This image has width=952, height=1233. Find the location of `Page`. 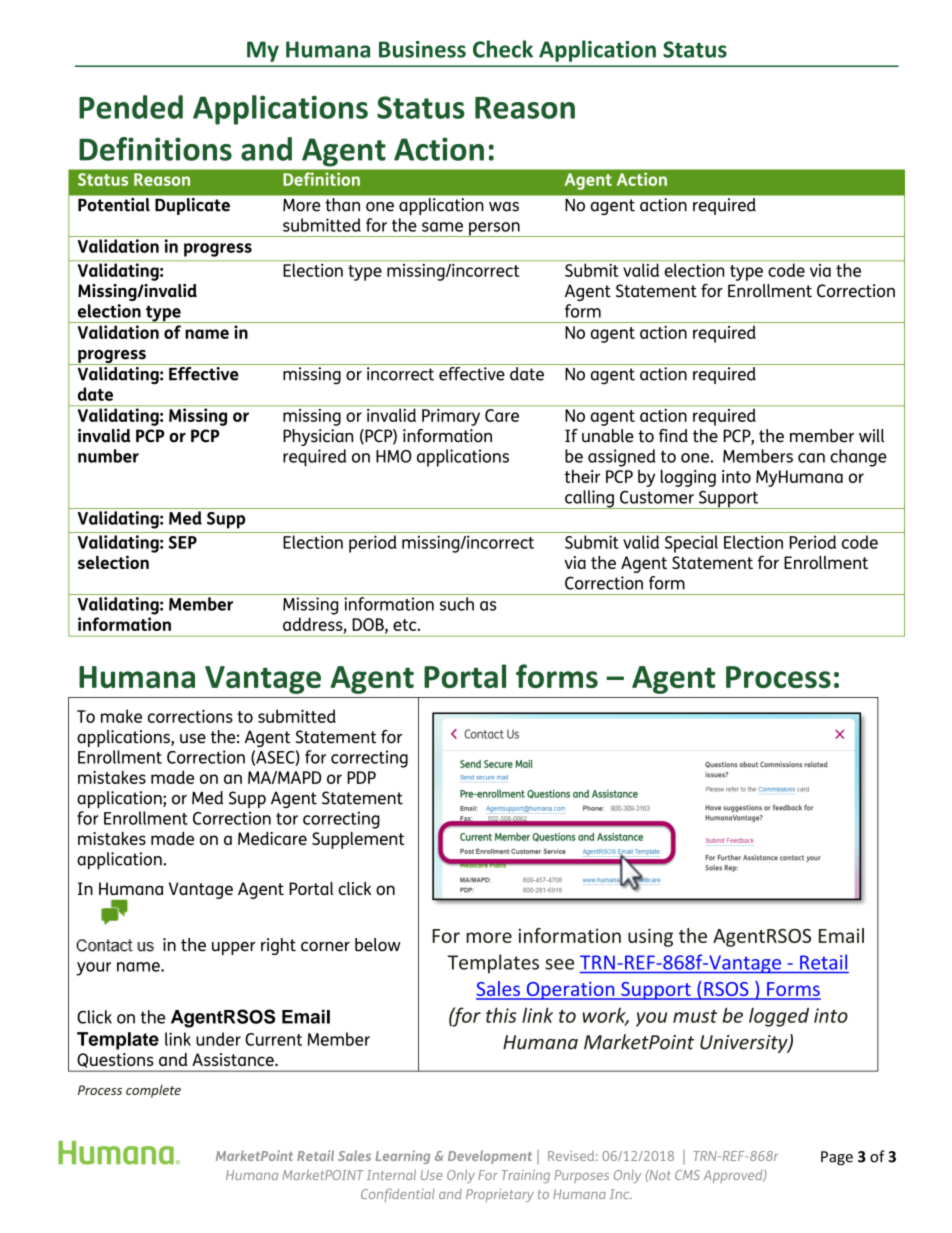

Page is located at coordinates (837, 1158).
